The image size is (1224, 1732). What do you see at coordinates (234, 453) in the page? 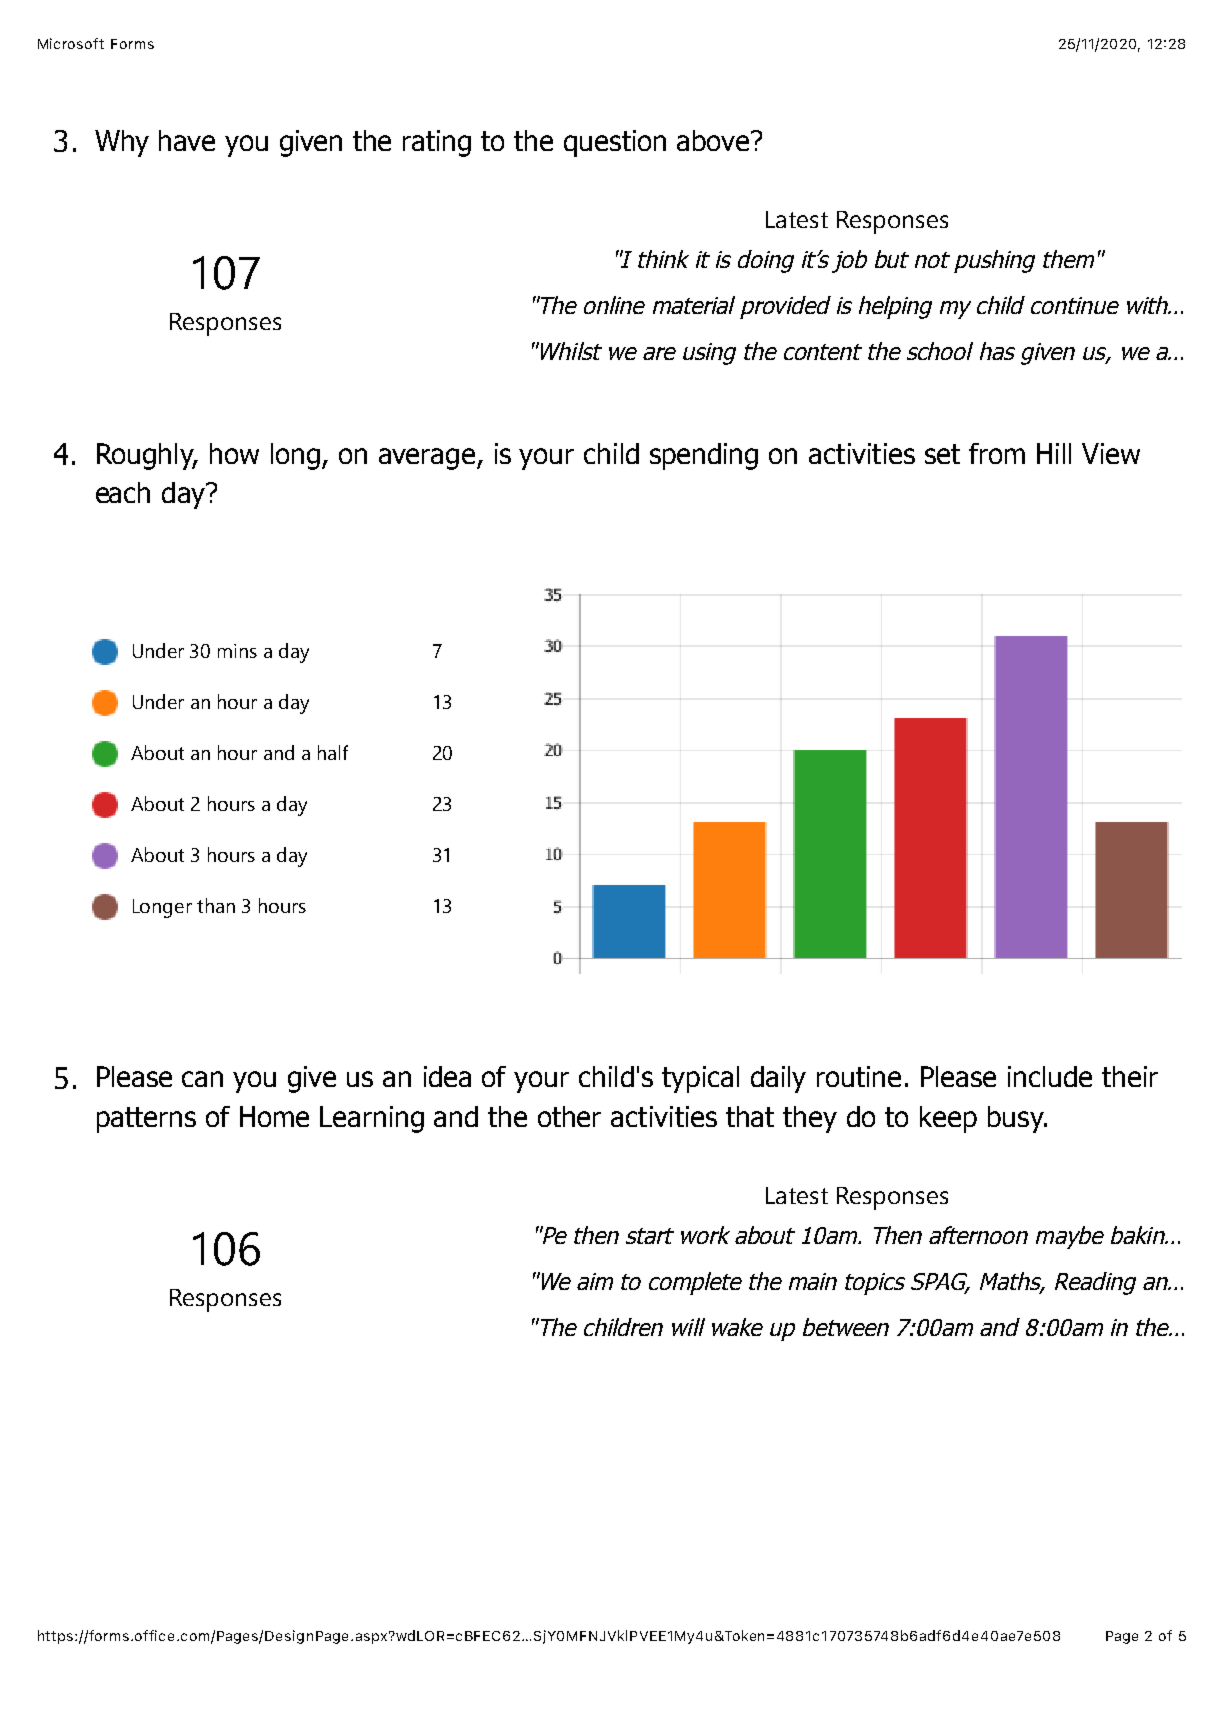
I see `how` at bounding box center [234, 453].
